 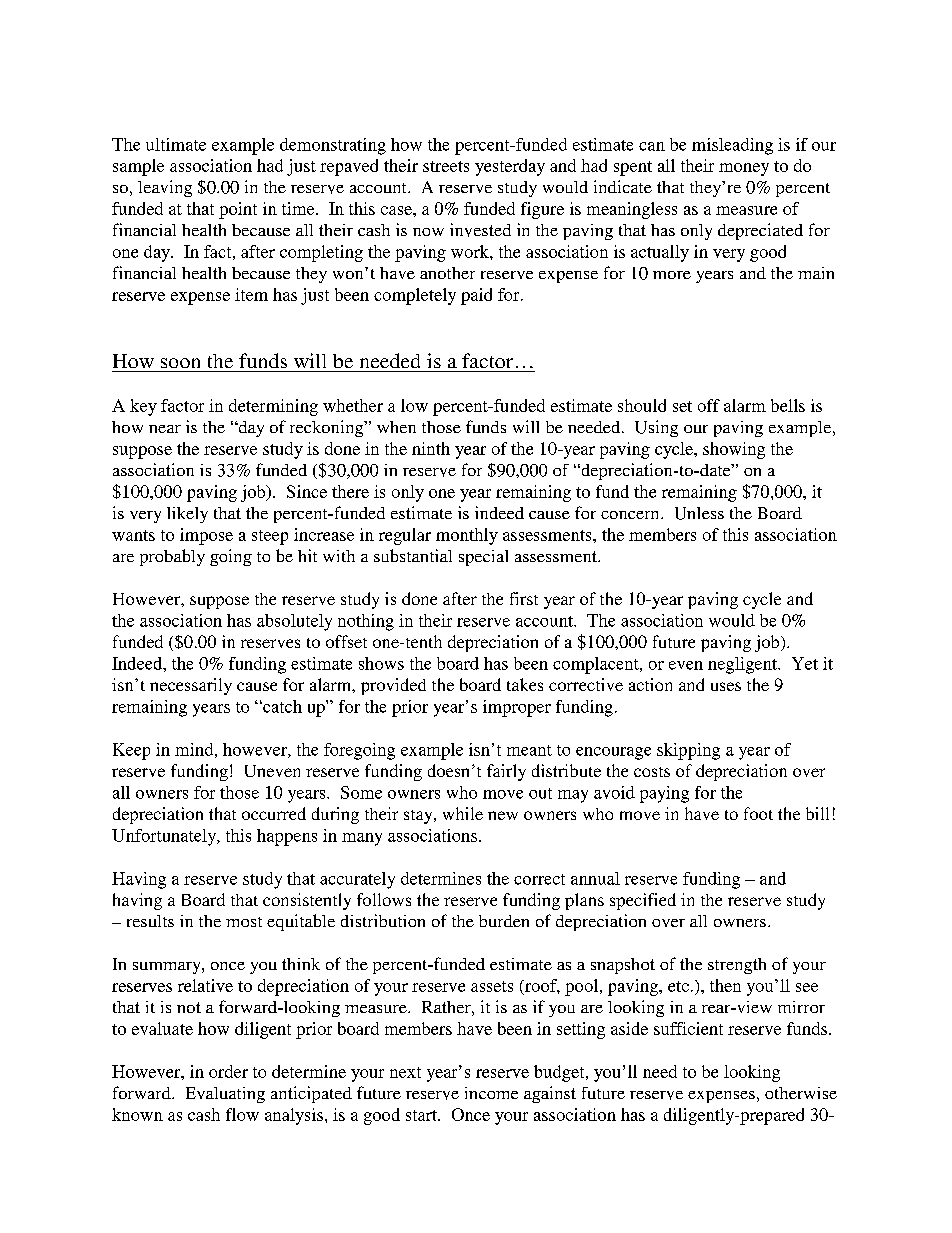 What do you see at coordinates (187, 515) in the screenshot?
I see `likely` at bounding box center [187, 515].
